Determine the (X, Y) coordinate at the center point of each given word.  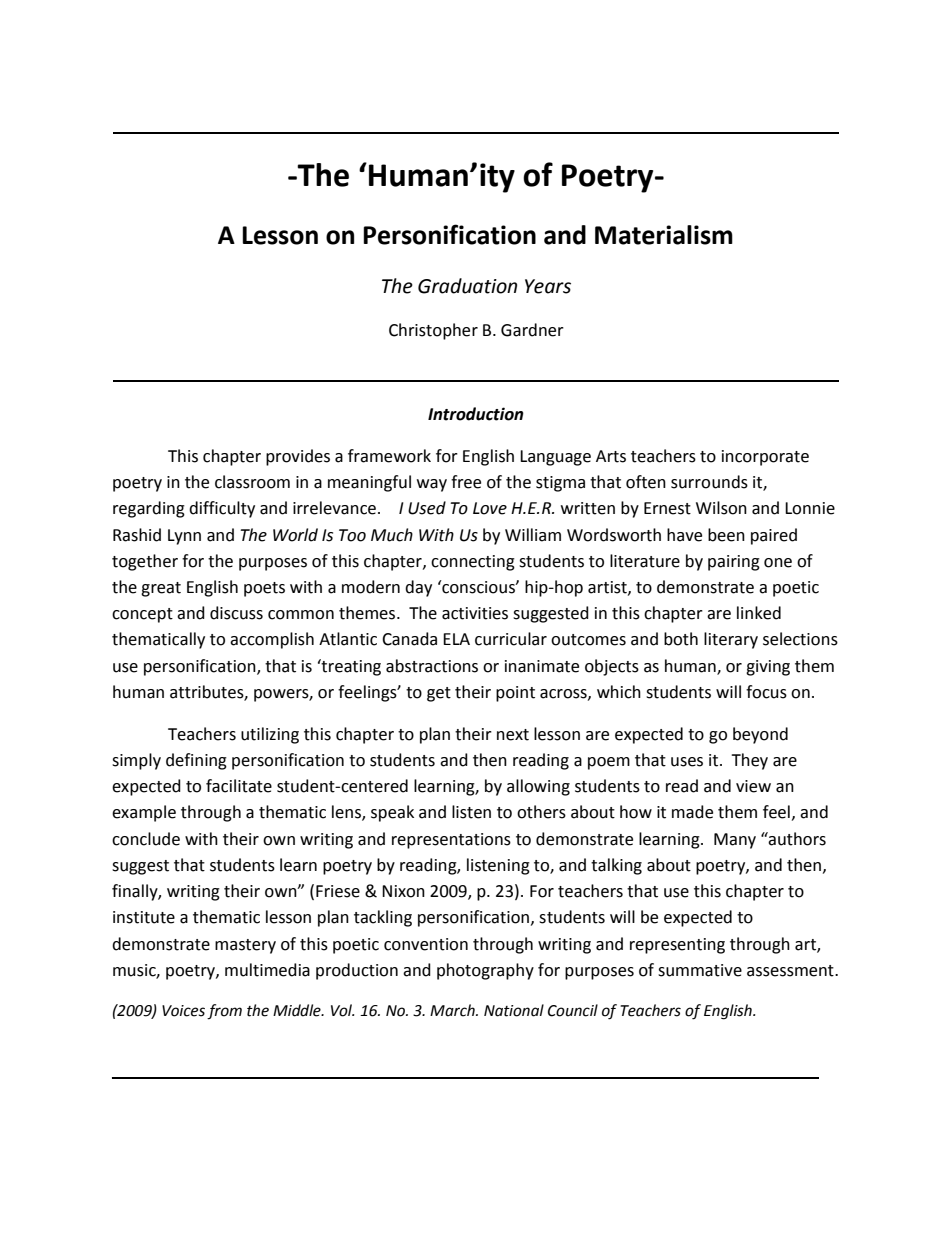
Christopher (433, 331)
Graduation (467, 286)
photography (485, 971)
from (224, 1012)
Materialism (664, 235)
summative (700, 970)
